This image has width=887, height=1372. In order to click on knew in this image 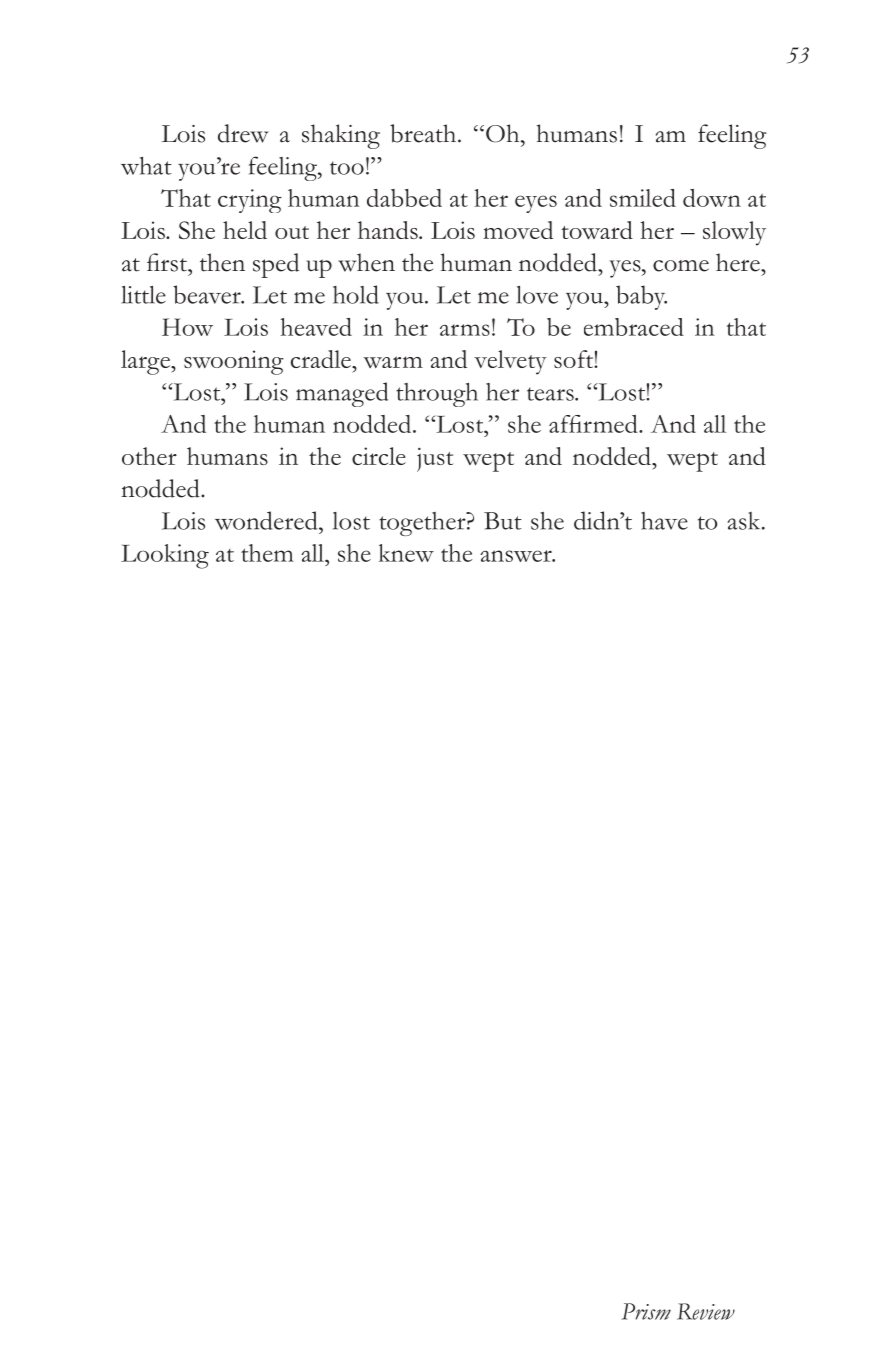, I will do `click(406, 553)`.
